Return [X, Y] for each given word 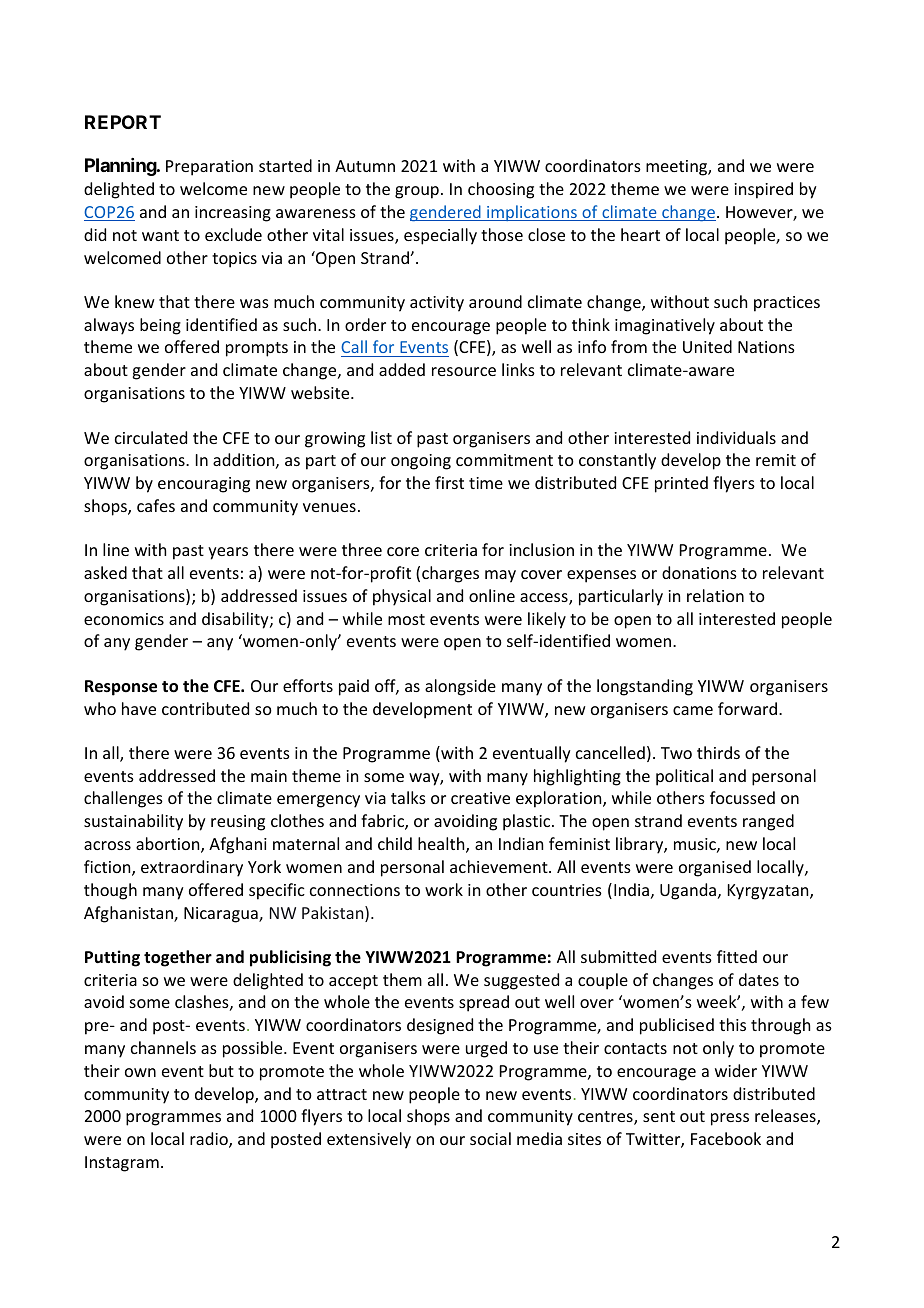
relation [715, 595]
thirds [718, 752]
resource [464, 371]
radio [210, 1140]
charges [450, 574]
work [444, 889]
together [178, 958]
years [228, 553]
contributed [205, 708]
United [707, 346]
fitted [737, 956]
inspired [763, 190]
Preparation [209, 168]
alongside [460, 687]
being [160, 326]
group [417, 192]
